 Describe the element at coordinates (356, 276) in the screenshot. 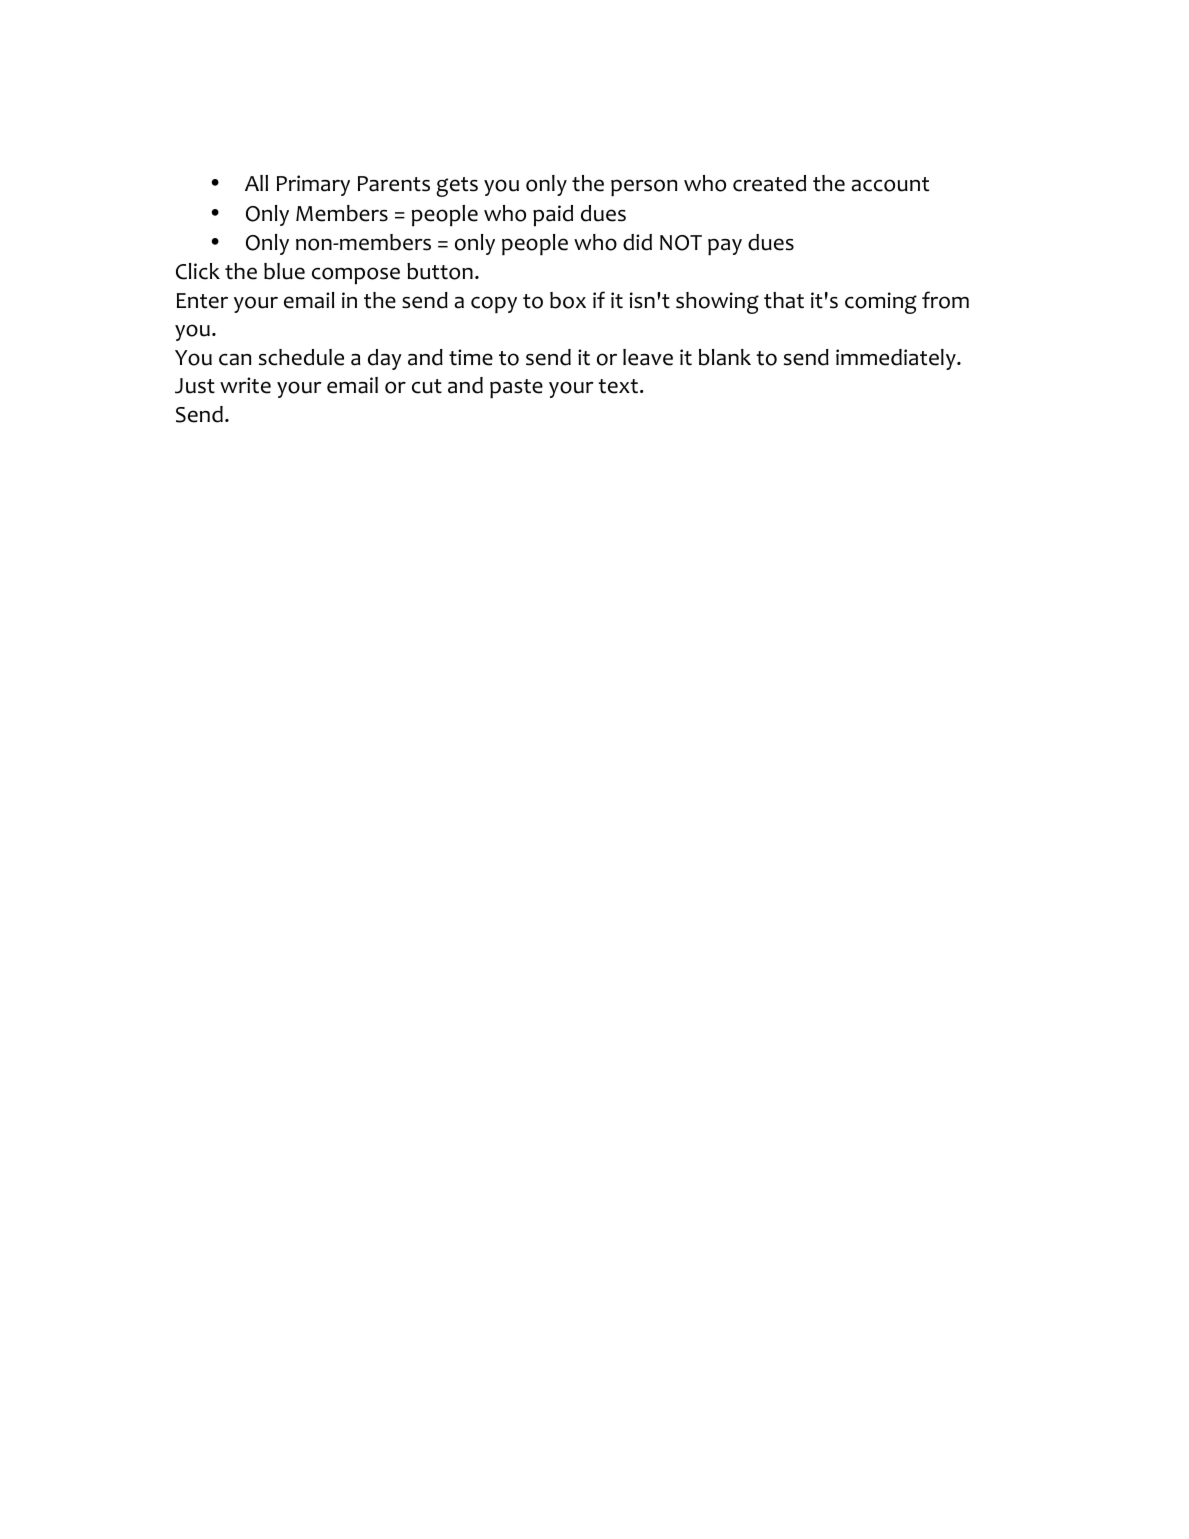

I see `compose` at that location.
